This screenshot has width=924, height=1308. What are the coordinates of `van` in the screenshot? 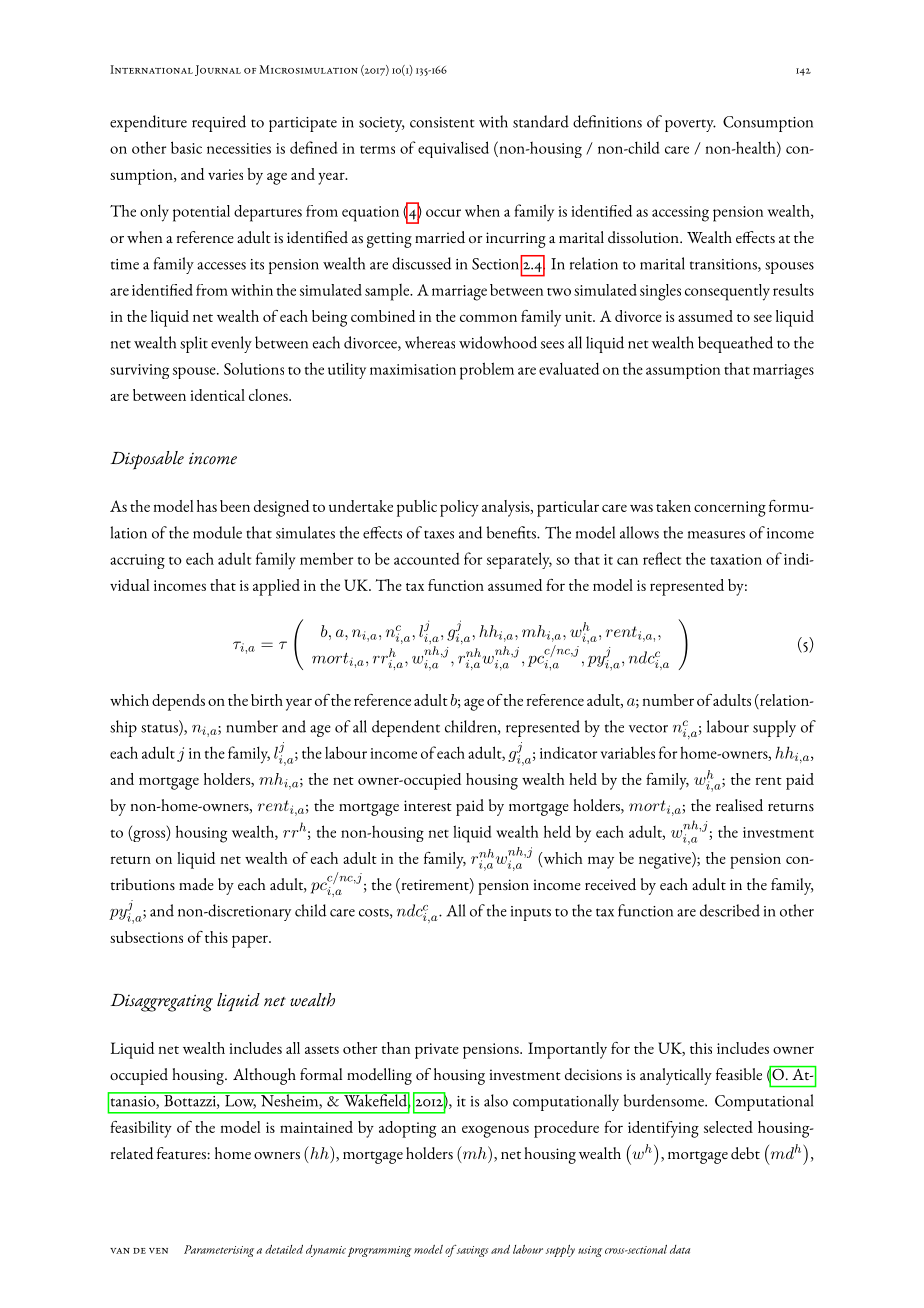 It's located at (120, 1251).
